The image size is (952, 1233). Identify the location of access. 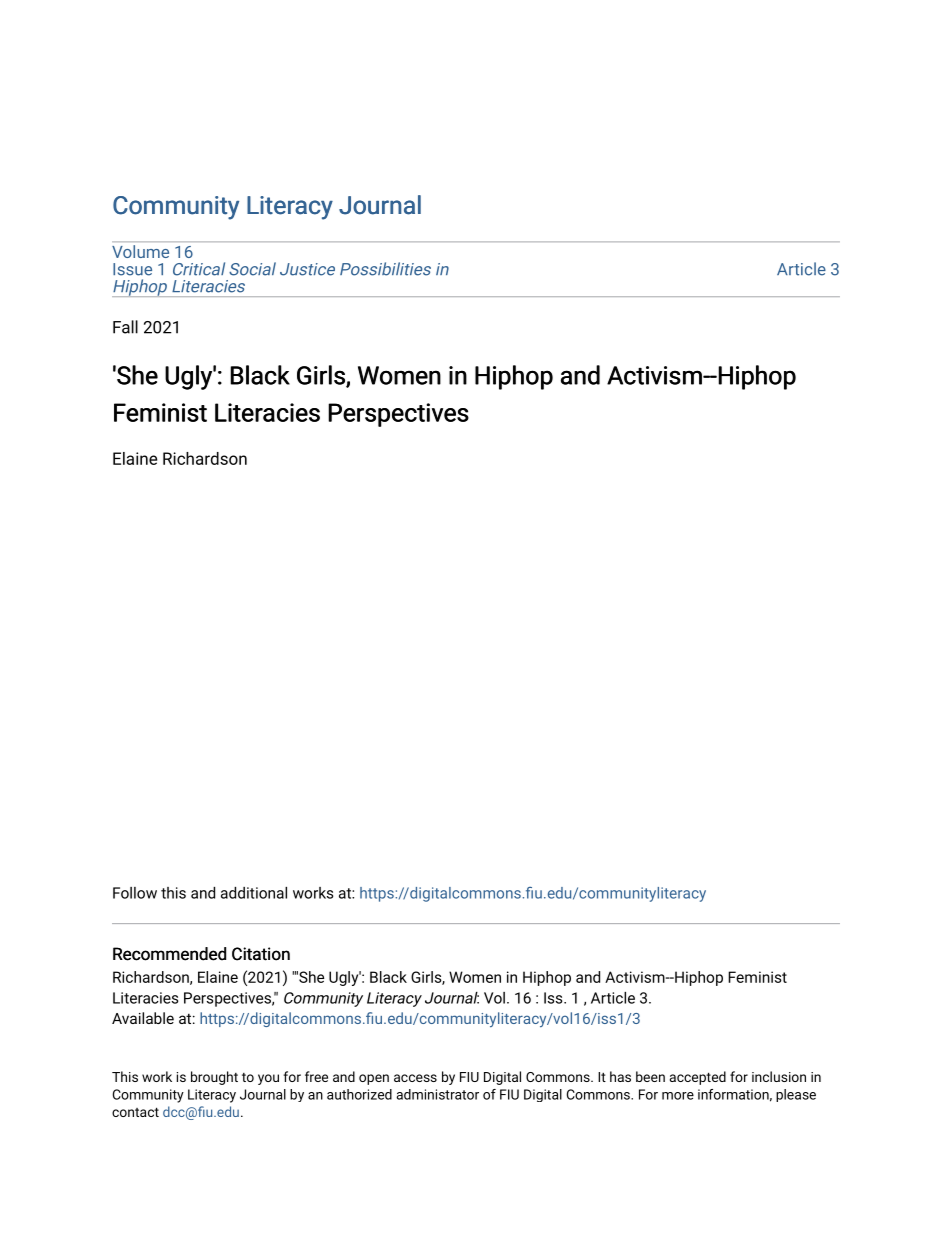
(415, 1078).
